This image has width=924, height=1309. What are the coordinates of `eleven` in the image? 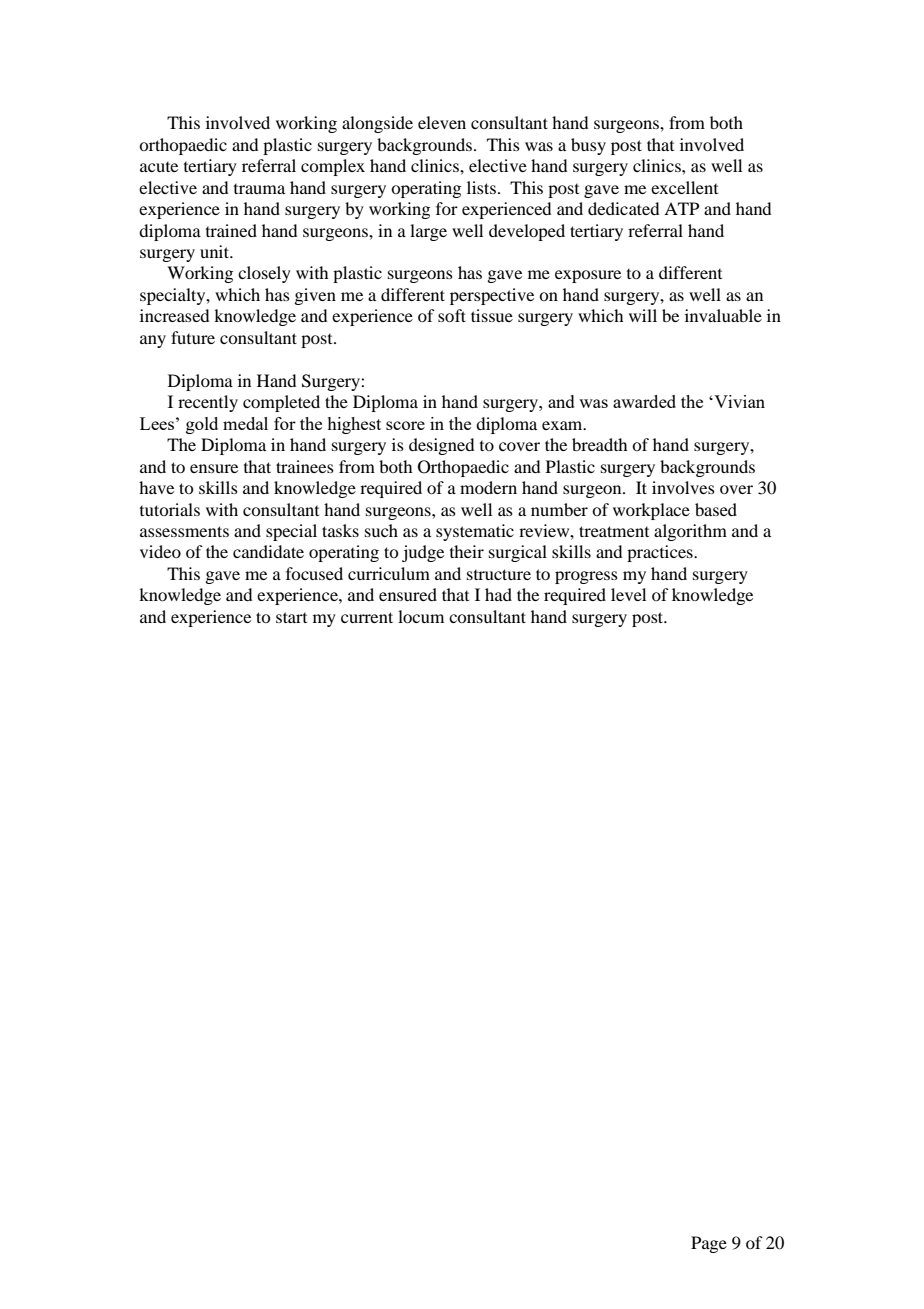 It's located at (442, 122).
